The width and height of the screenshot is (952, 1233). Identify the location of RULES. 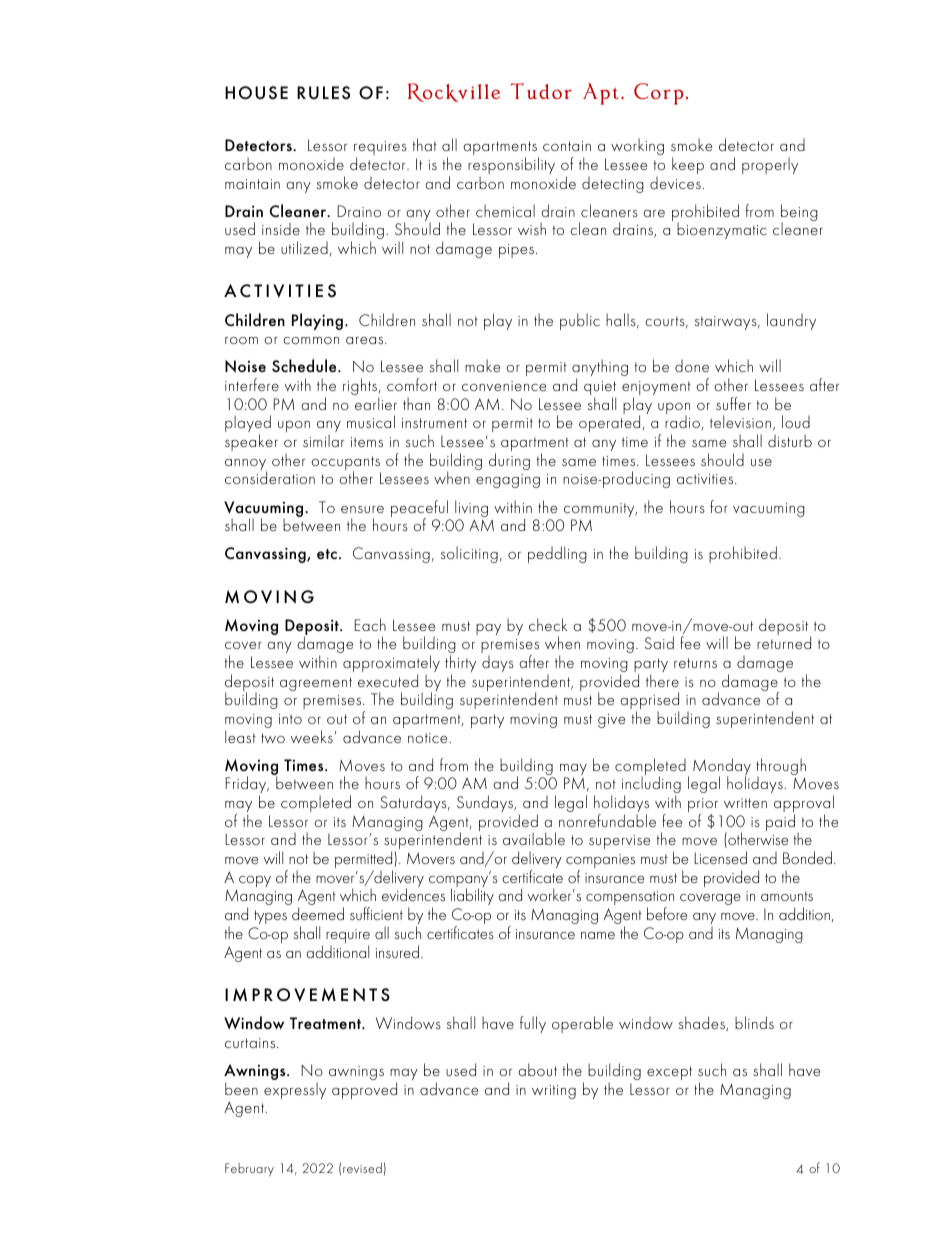
(323, 92).
